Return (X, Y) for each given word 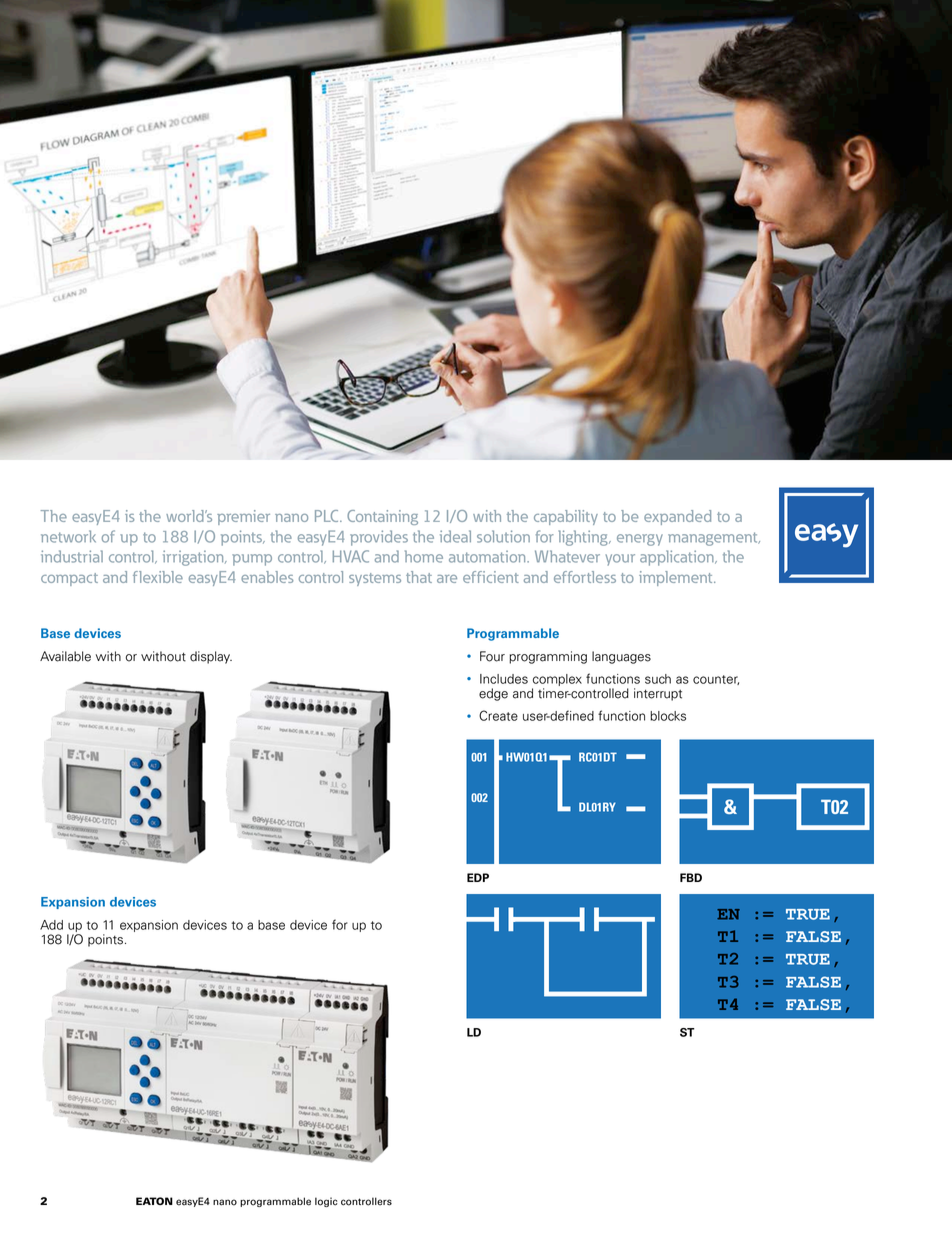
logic (326, 1202)
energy (640, 540)
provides (379, 538)
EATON (154, 1201)
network (68, 536)
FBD (691, 877)
